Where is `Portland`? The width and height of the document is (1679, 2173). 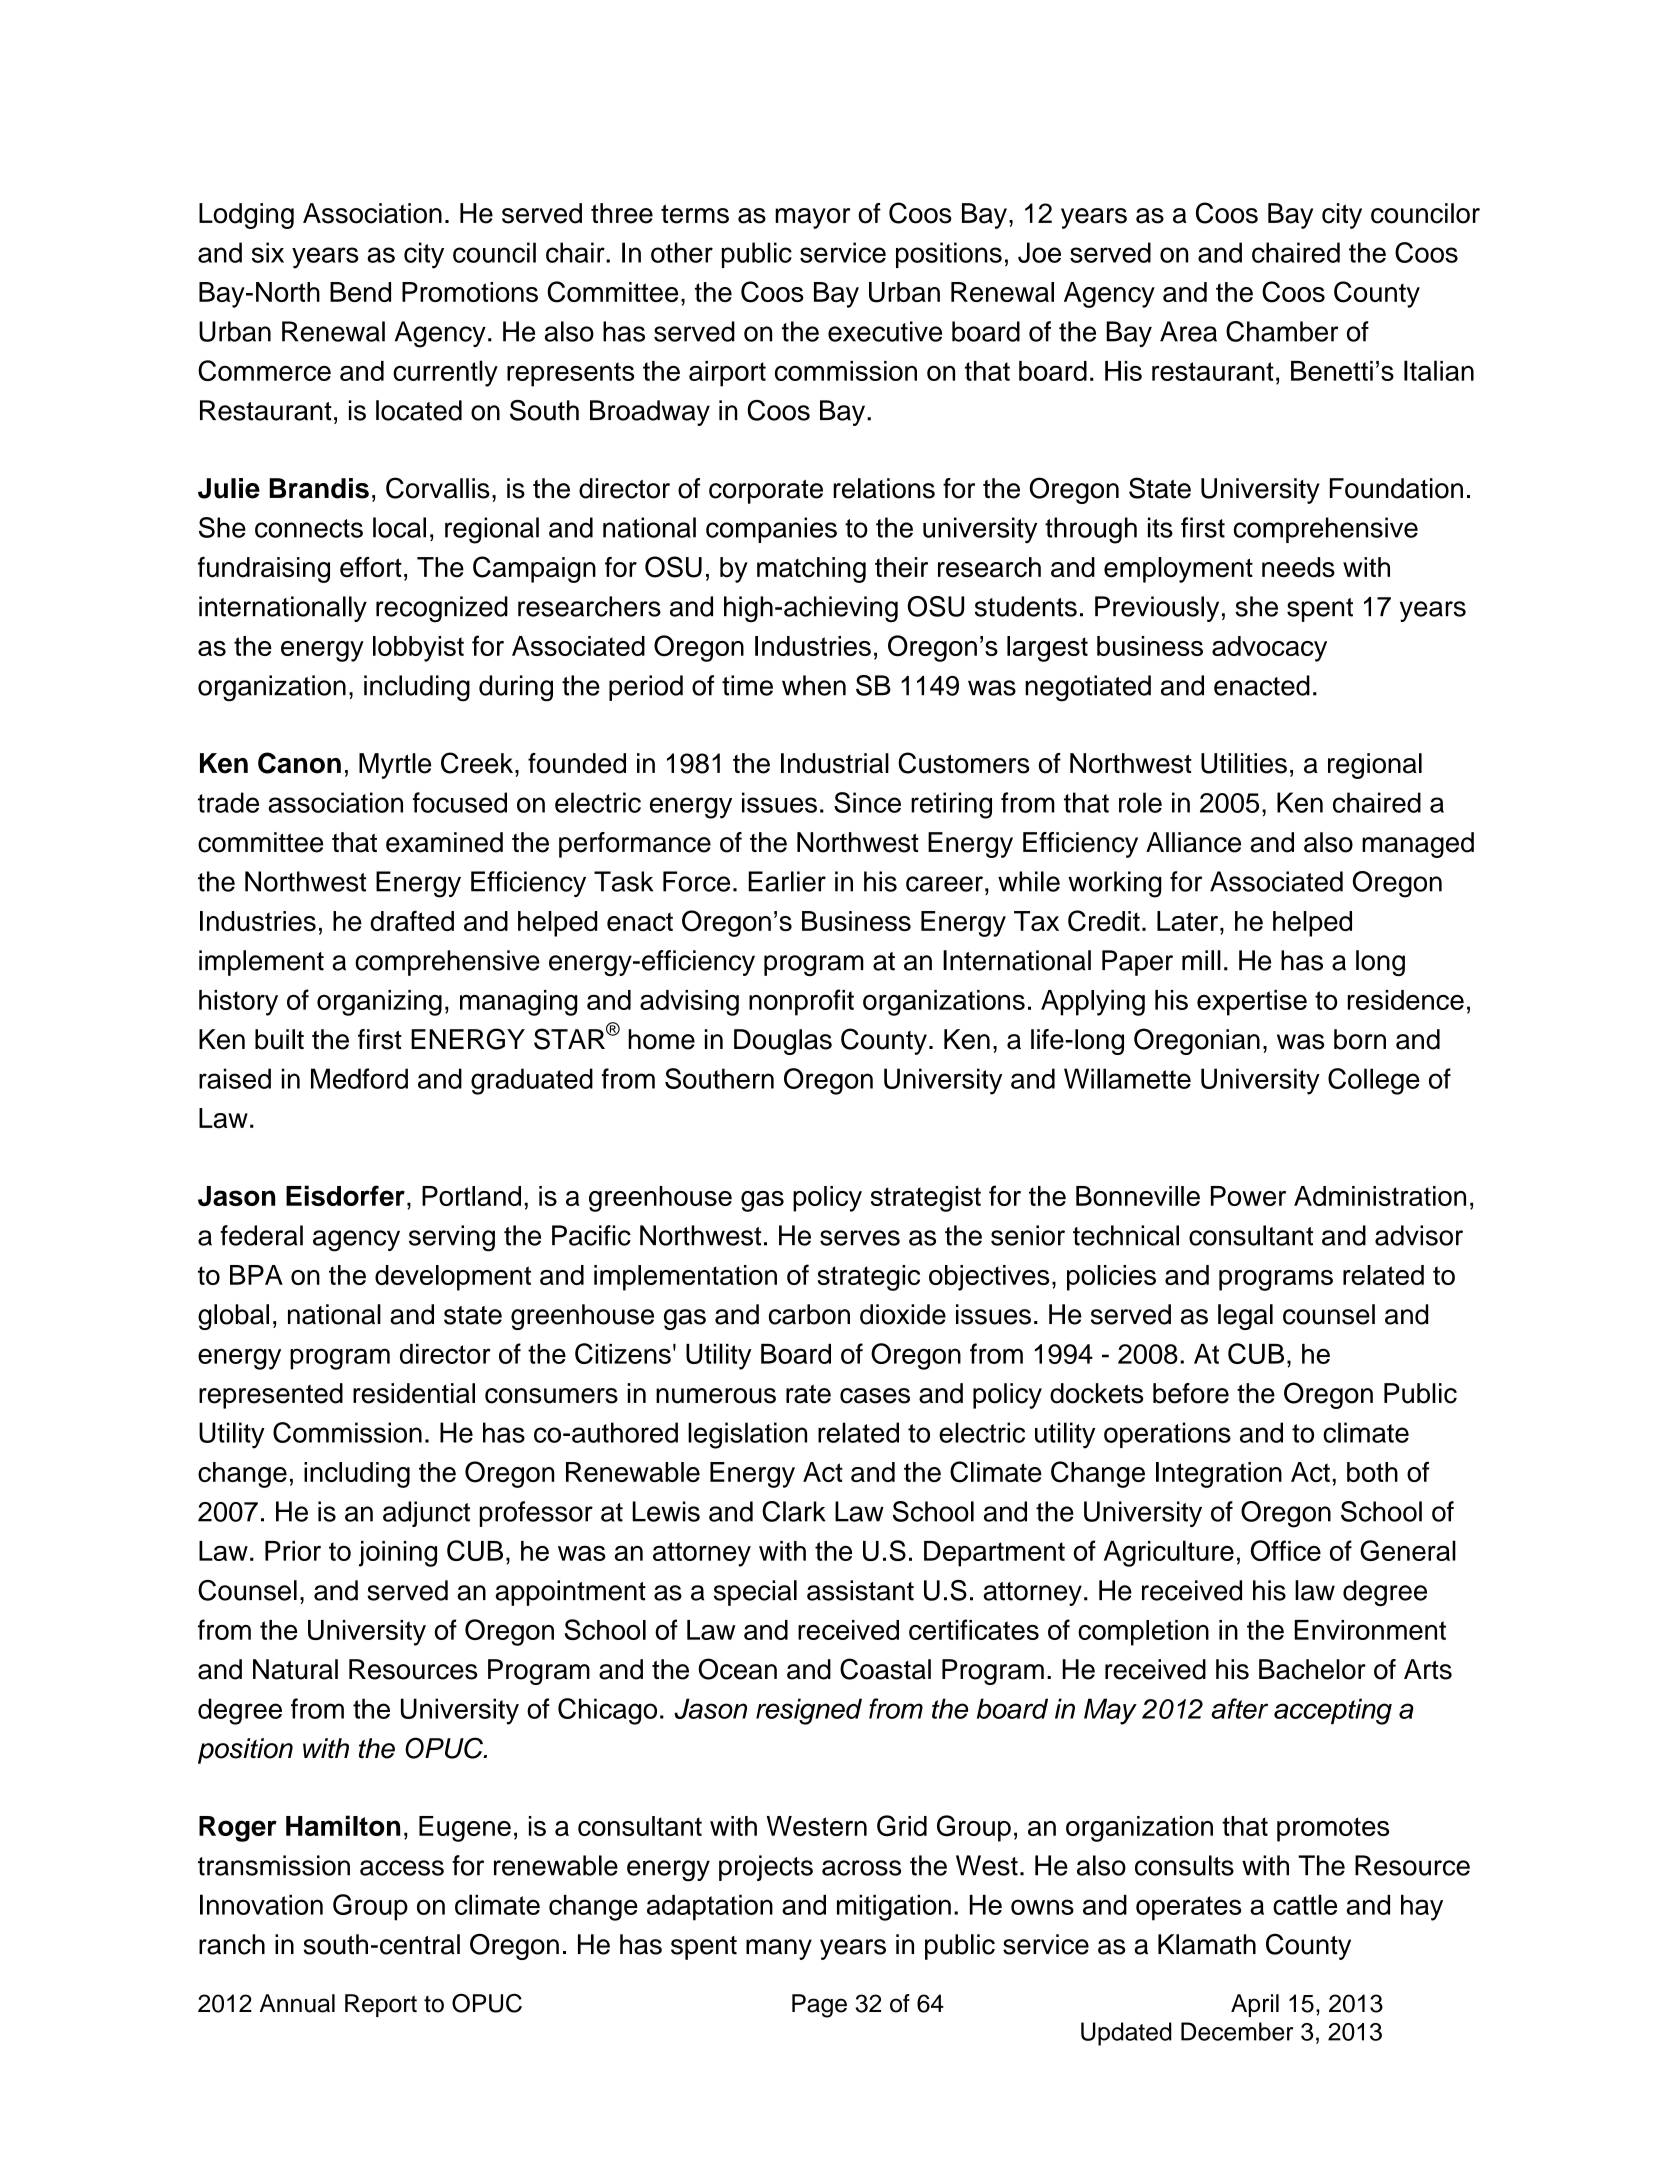
Portland is located at coordinates (471, 1196).
